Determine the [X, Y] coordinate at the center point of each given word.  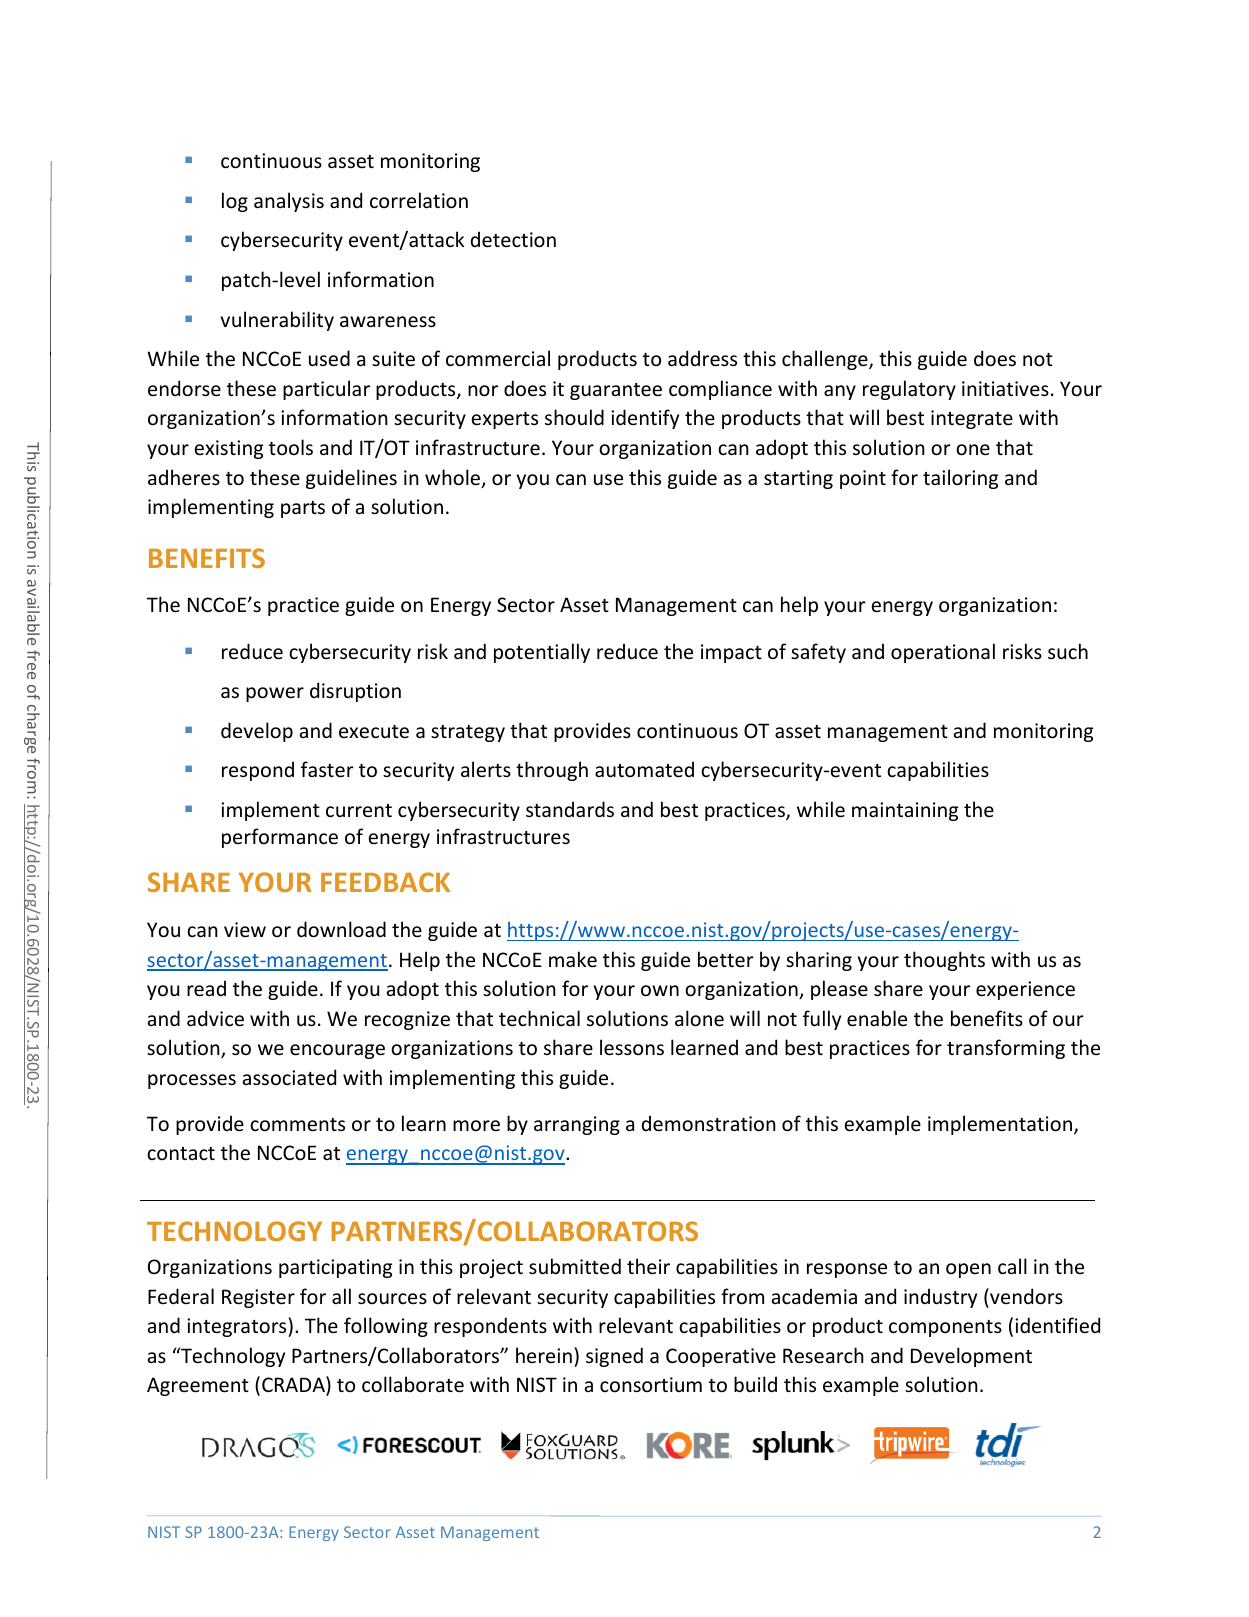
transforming [1006, 1049]
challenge [826, 360]
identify [645, 419]
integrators [238, 1327]
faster [327, 769]
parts [303, 509]
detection [513, 239]
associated [289, 1077]
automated [644, 769]
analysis [289, 202]
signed [614, 1357]
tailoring [960, 479]
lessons [632, 1047]
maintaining [905, 811]
